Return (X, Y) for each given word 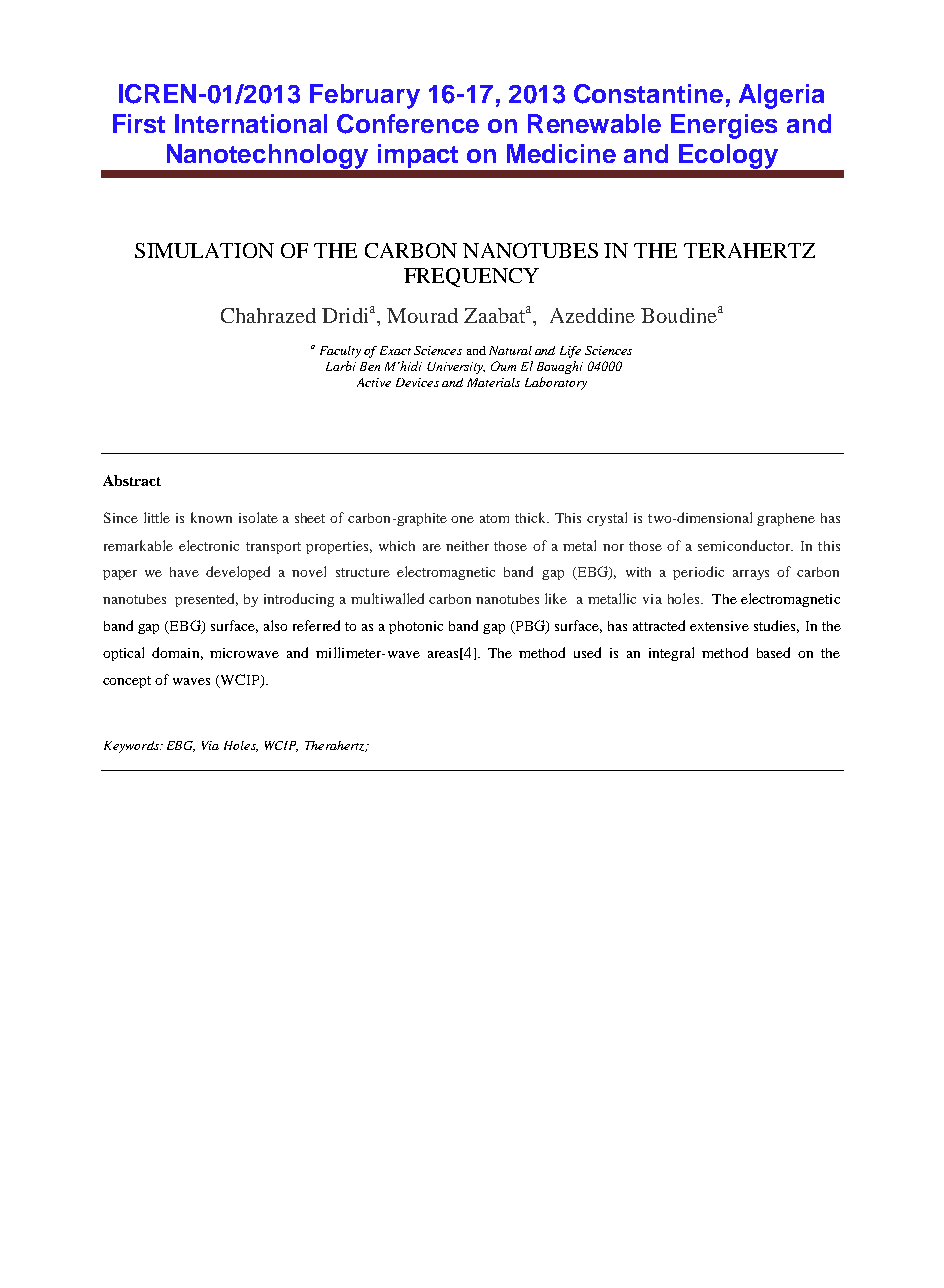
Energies (724, 126)
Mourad (422, 315)
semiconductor (745, 545)
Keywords (132, 747)
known (211, 517)
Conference (408, 124)
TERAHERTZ (749, 250)
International (251, 123)
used (587, 652)
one (462, 519)
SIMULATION (204, 250)
